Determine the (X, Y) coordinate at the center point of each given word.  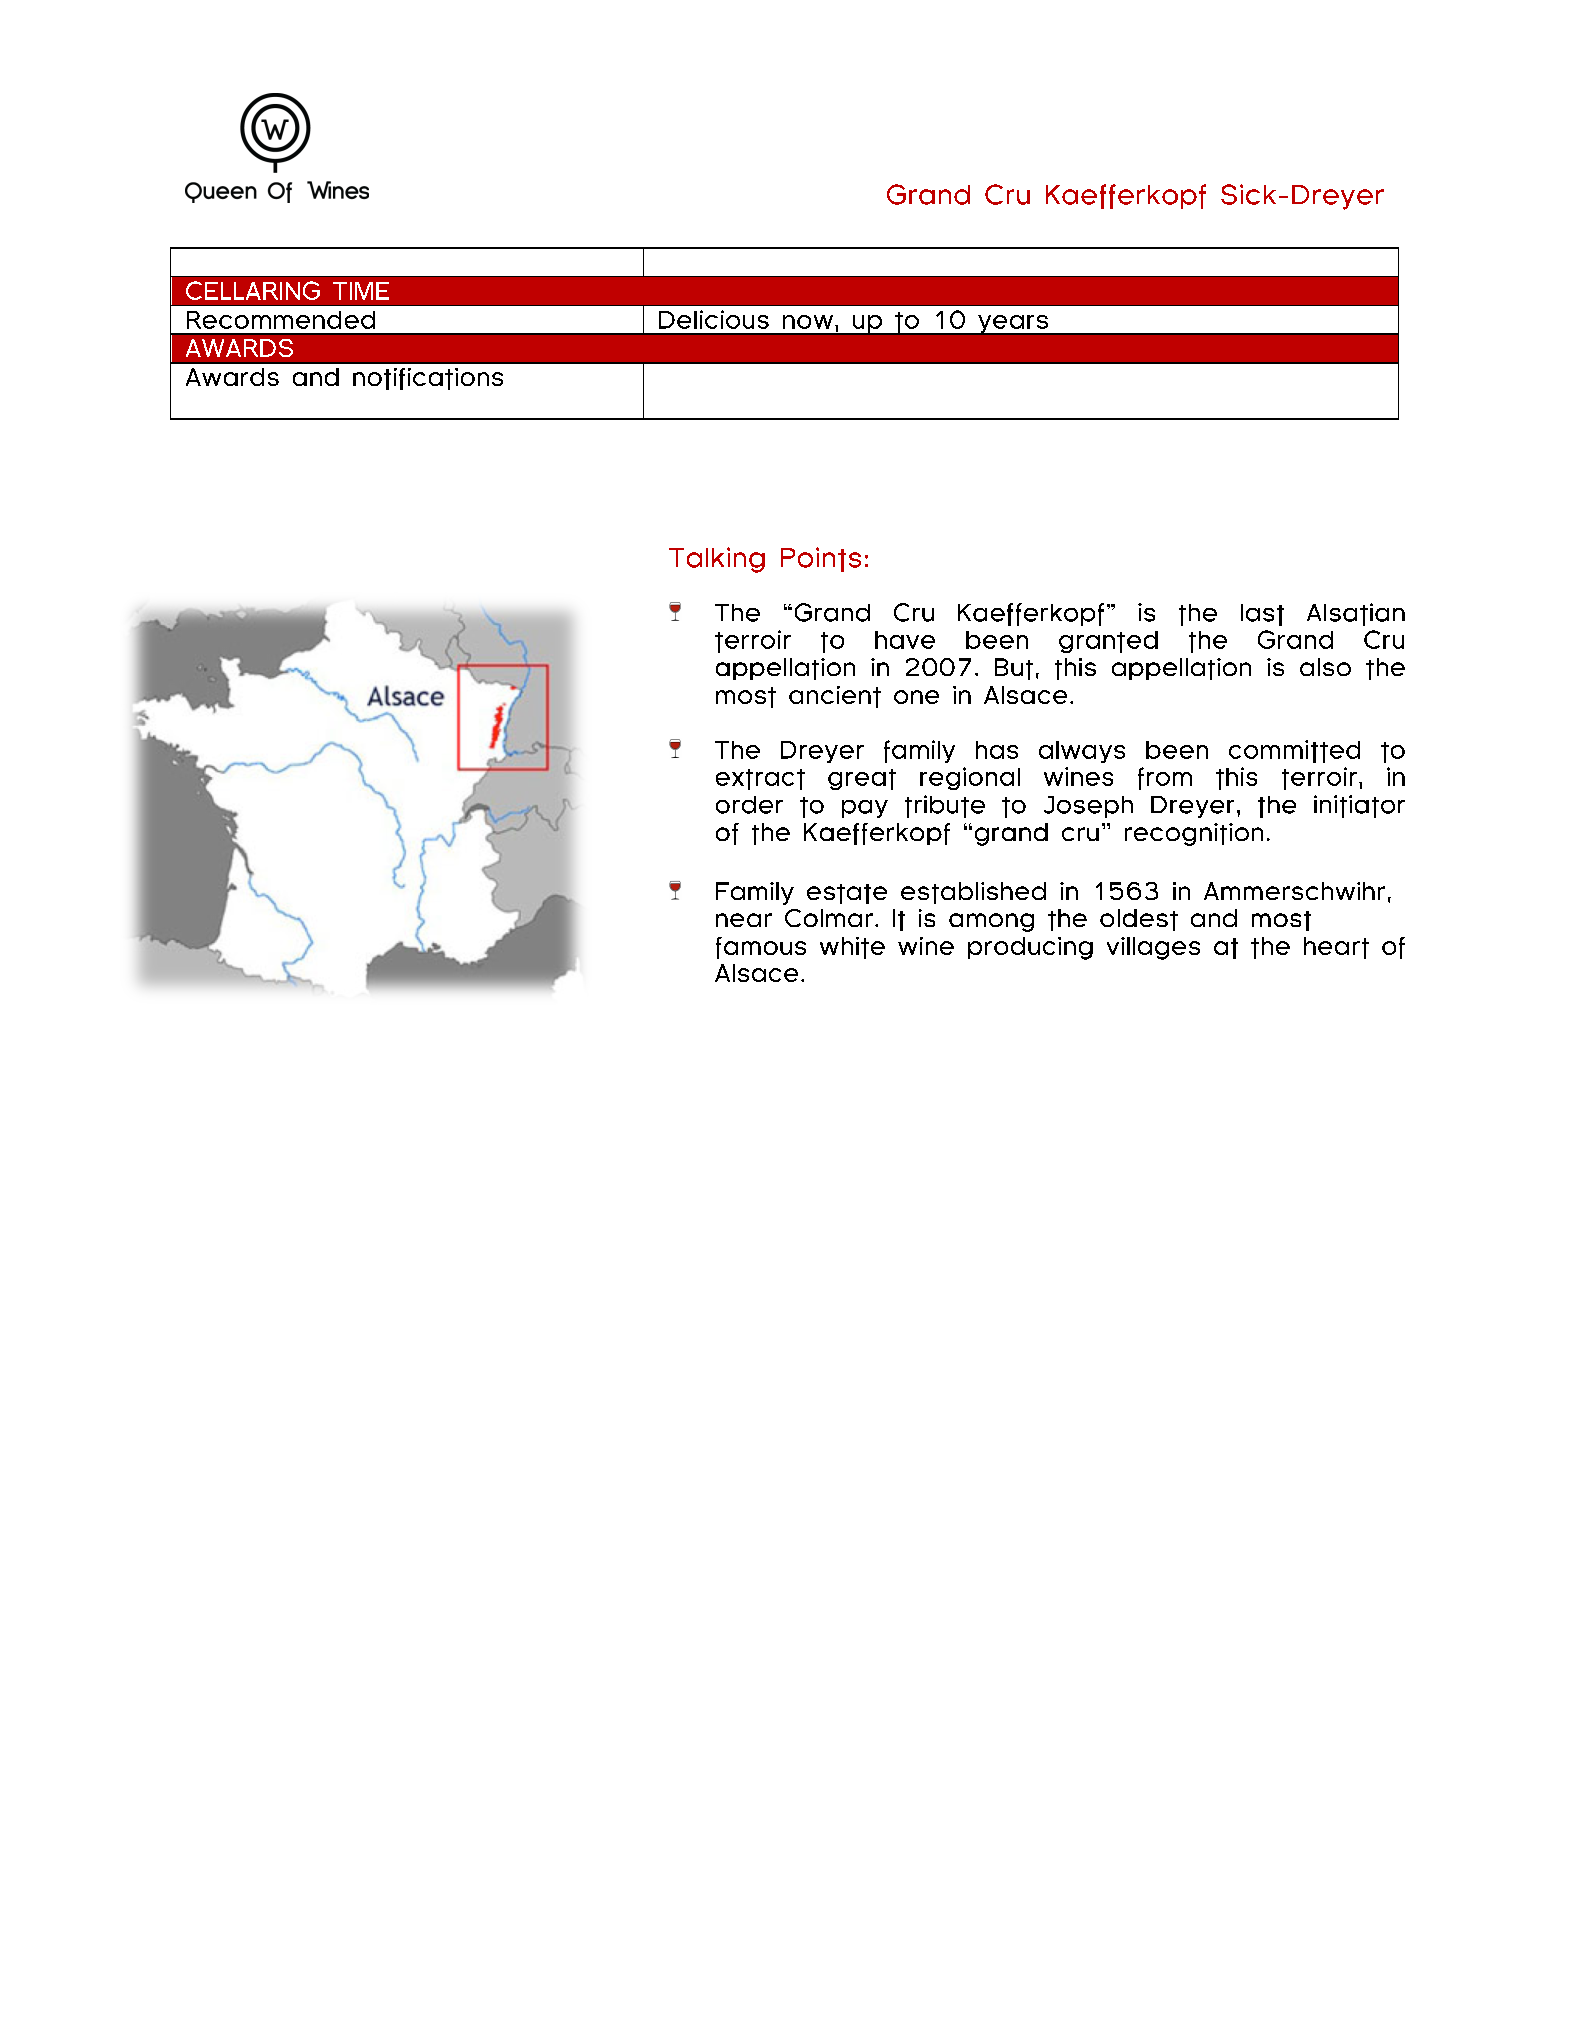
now (808, 322)
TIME (361, 291)
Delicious (714, 319)
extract (760, 779)
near (744, 920)
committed (1294, 751)
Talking (717, 560)
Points (821, 559)
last (1262, 615)
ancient (835, 697)
